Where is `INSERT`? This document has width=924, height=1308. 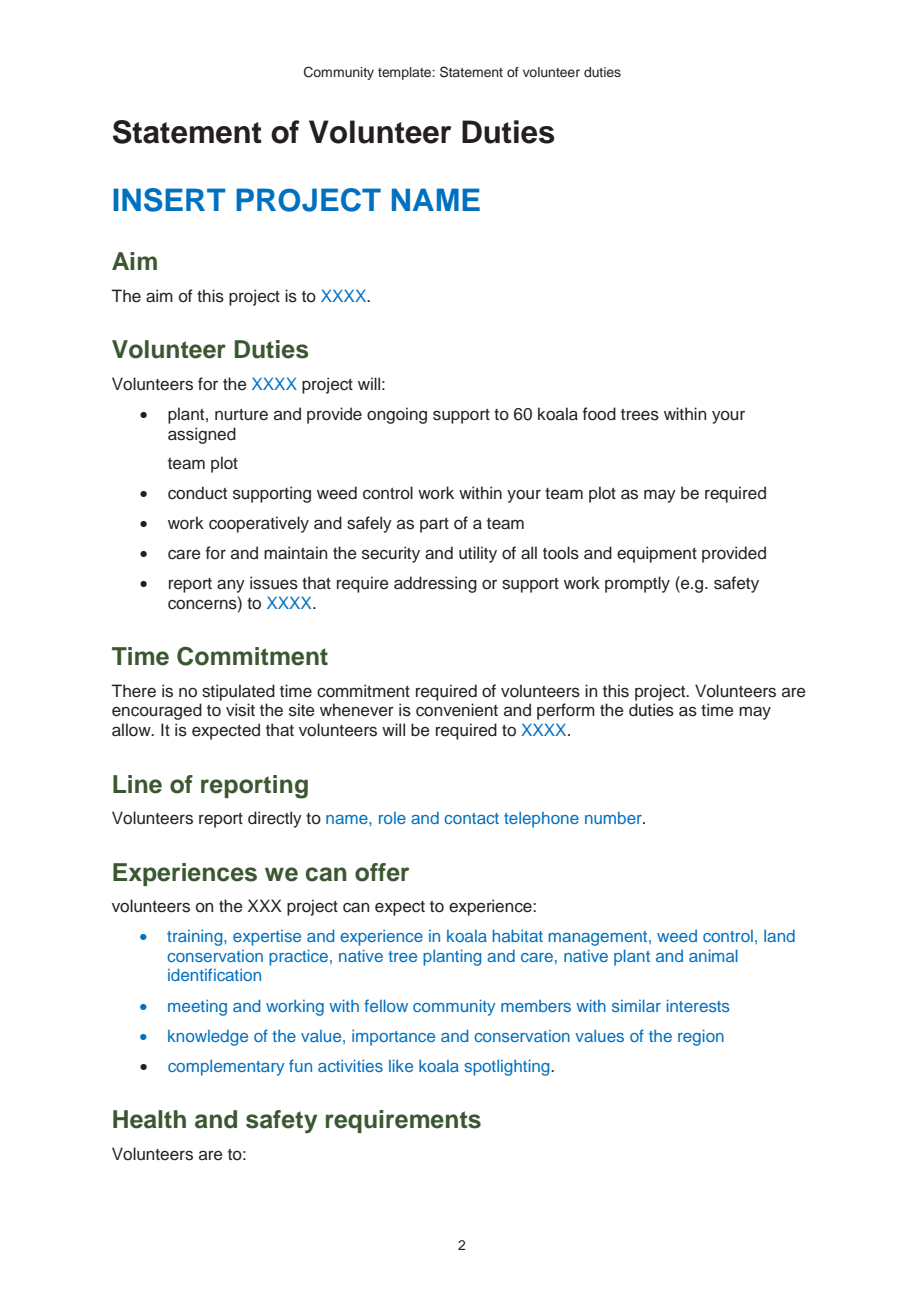
INSERT is located at coordinates (169, 200).
